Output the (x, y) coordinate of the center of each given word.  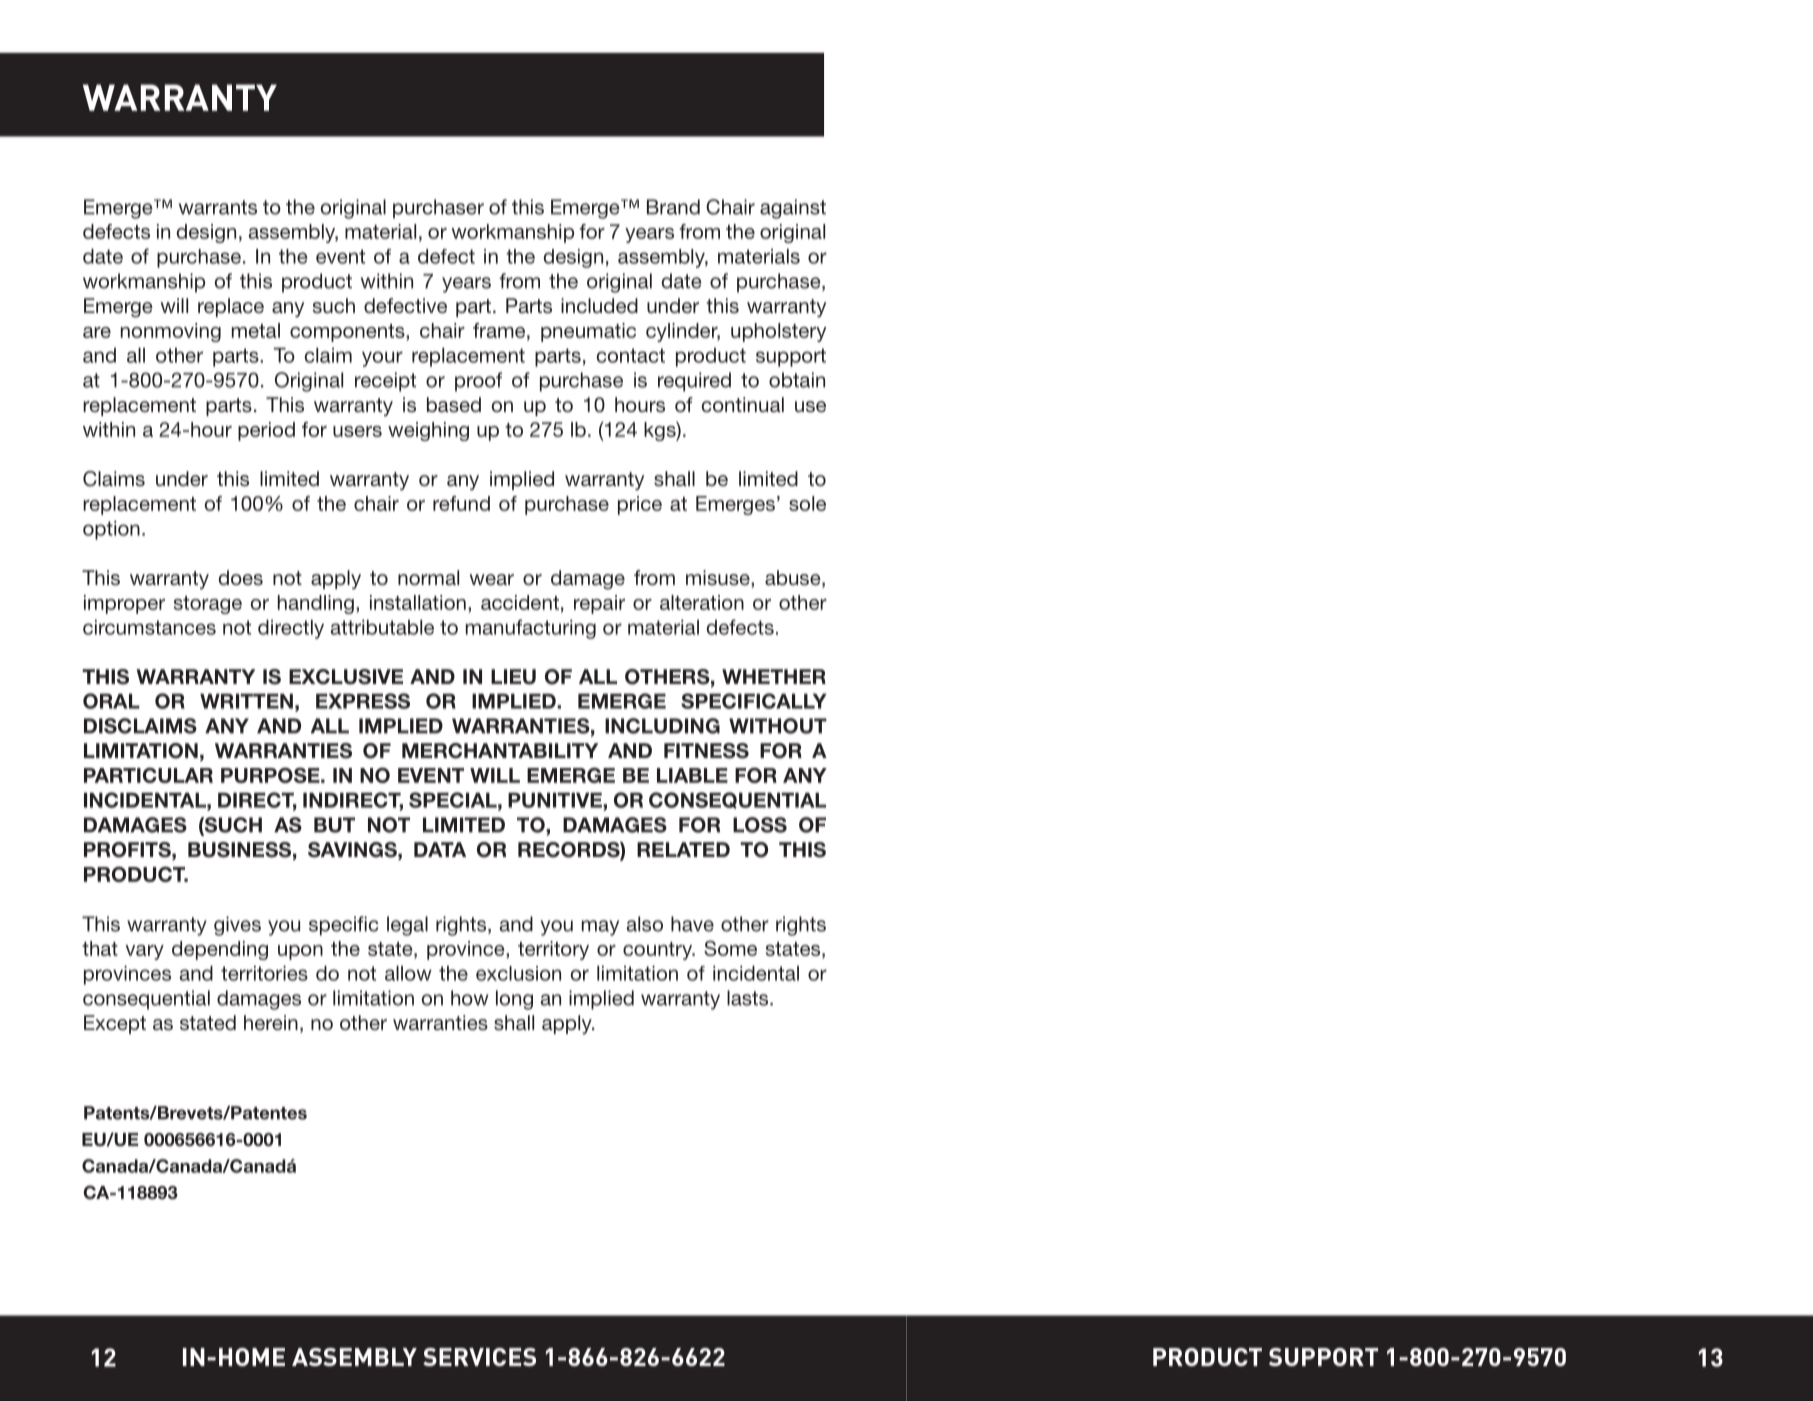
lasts (749, 998)
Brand (673, 207)
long (514, 1000)
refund (461, 503)
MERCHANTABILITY (500, 751)
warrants (218, 207)
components (348, 333)
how (470, 998)
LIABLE (692, 775)
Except (115, 1024)
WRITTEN (246, 701)
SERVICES (479, 1357)
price (640, 505)
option (111, 530)
